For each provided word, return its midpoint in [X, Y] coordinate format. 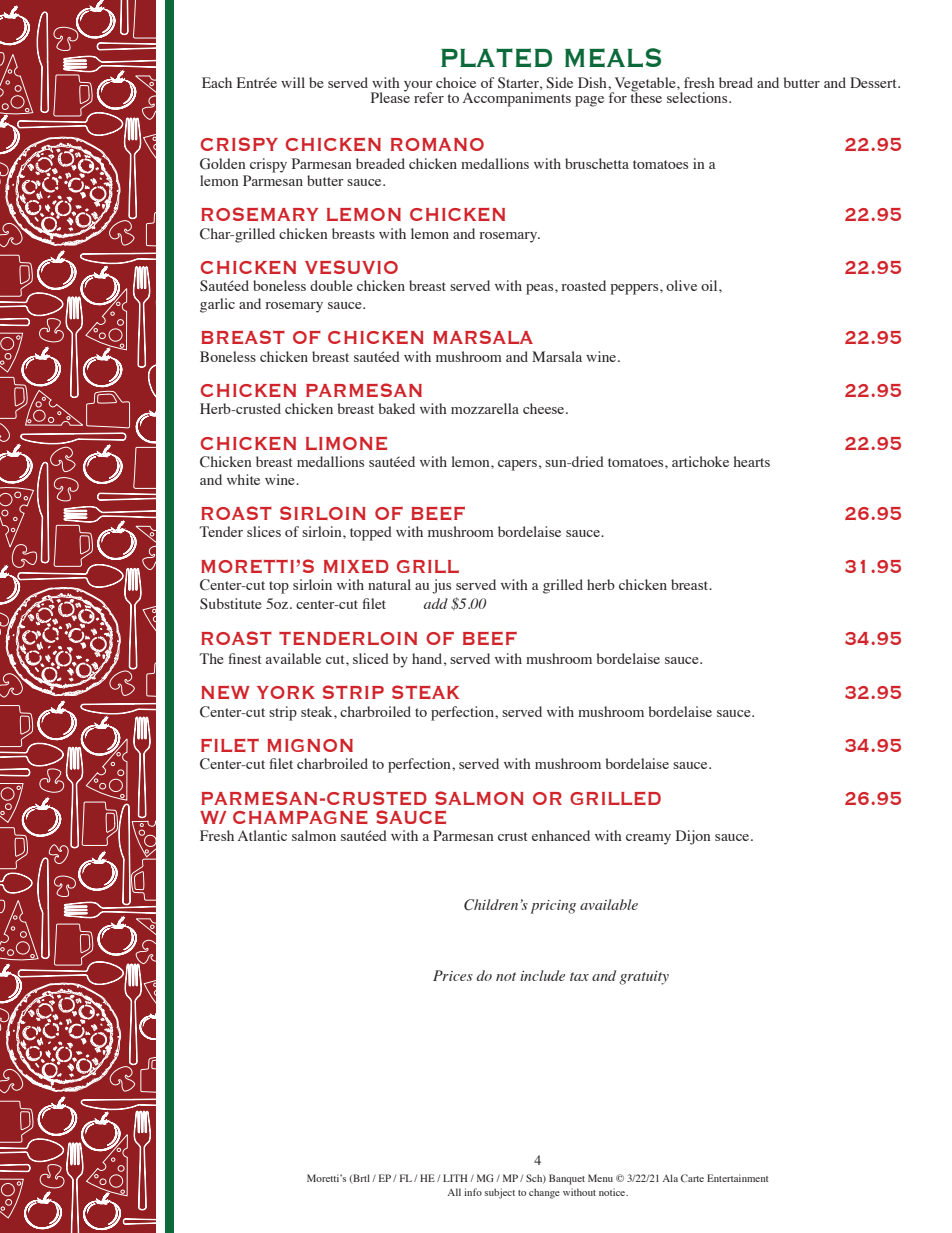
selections [698, 97]
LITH [455, 1178]
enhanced [561, 835]
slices [264, 531]
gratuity [644, 978]
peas [541, 289]
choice [456, 82]
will [293, 82]
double [331, 285]
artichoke [700, 461]
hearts [752, 461]
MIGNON [310, 745]
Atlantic [262, 835]
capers [517, 465]
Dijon [693, 837]
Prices [453, 975]
